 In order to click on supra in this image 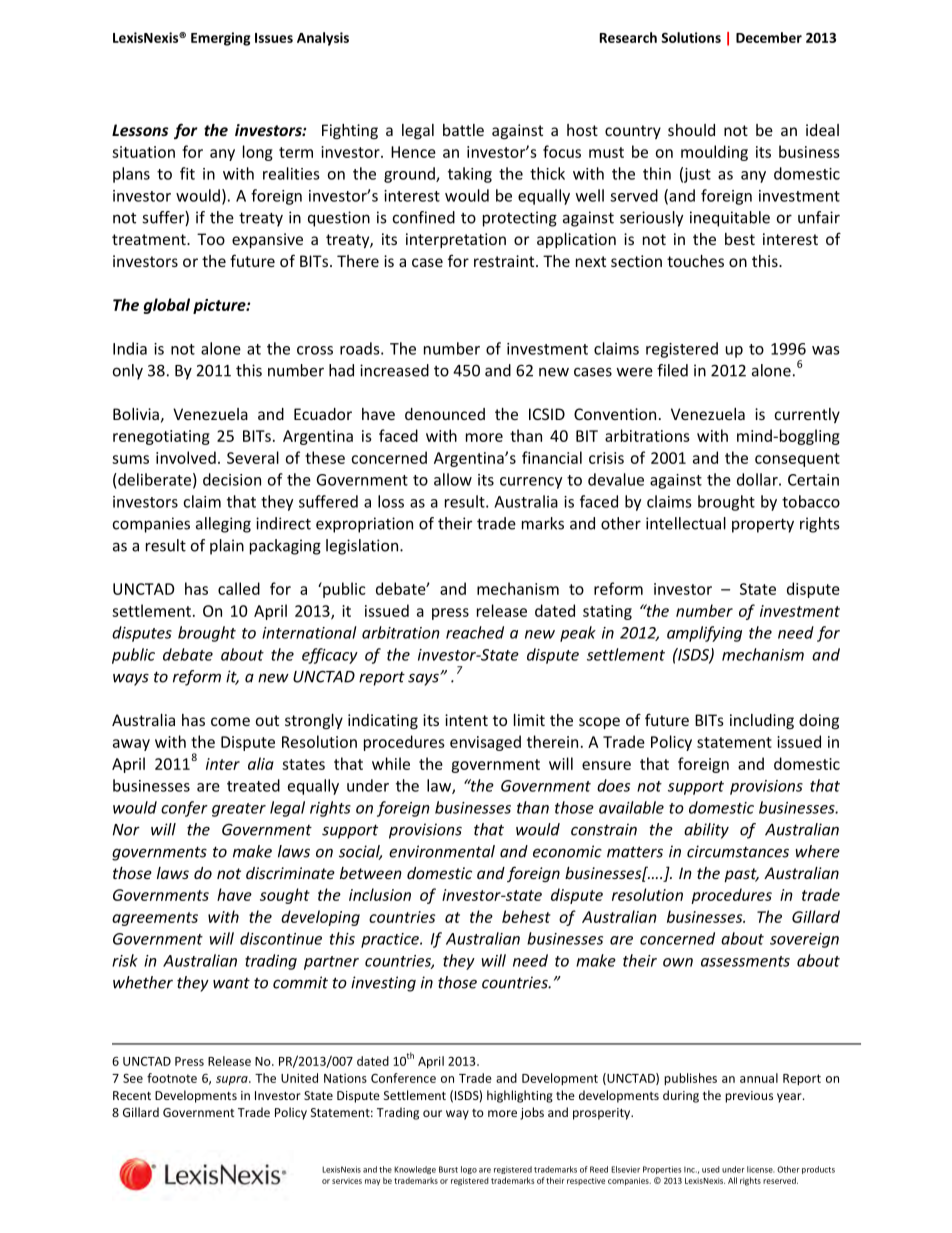, I will do `click(233, 1080)`.
